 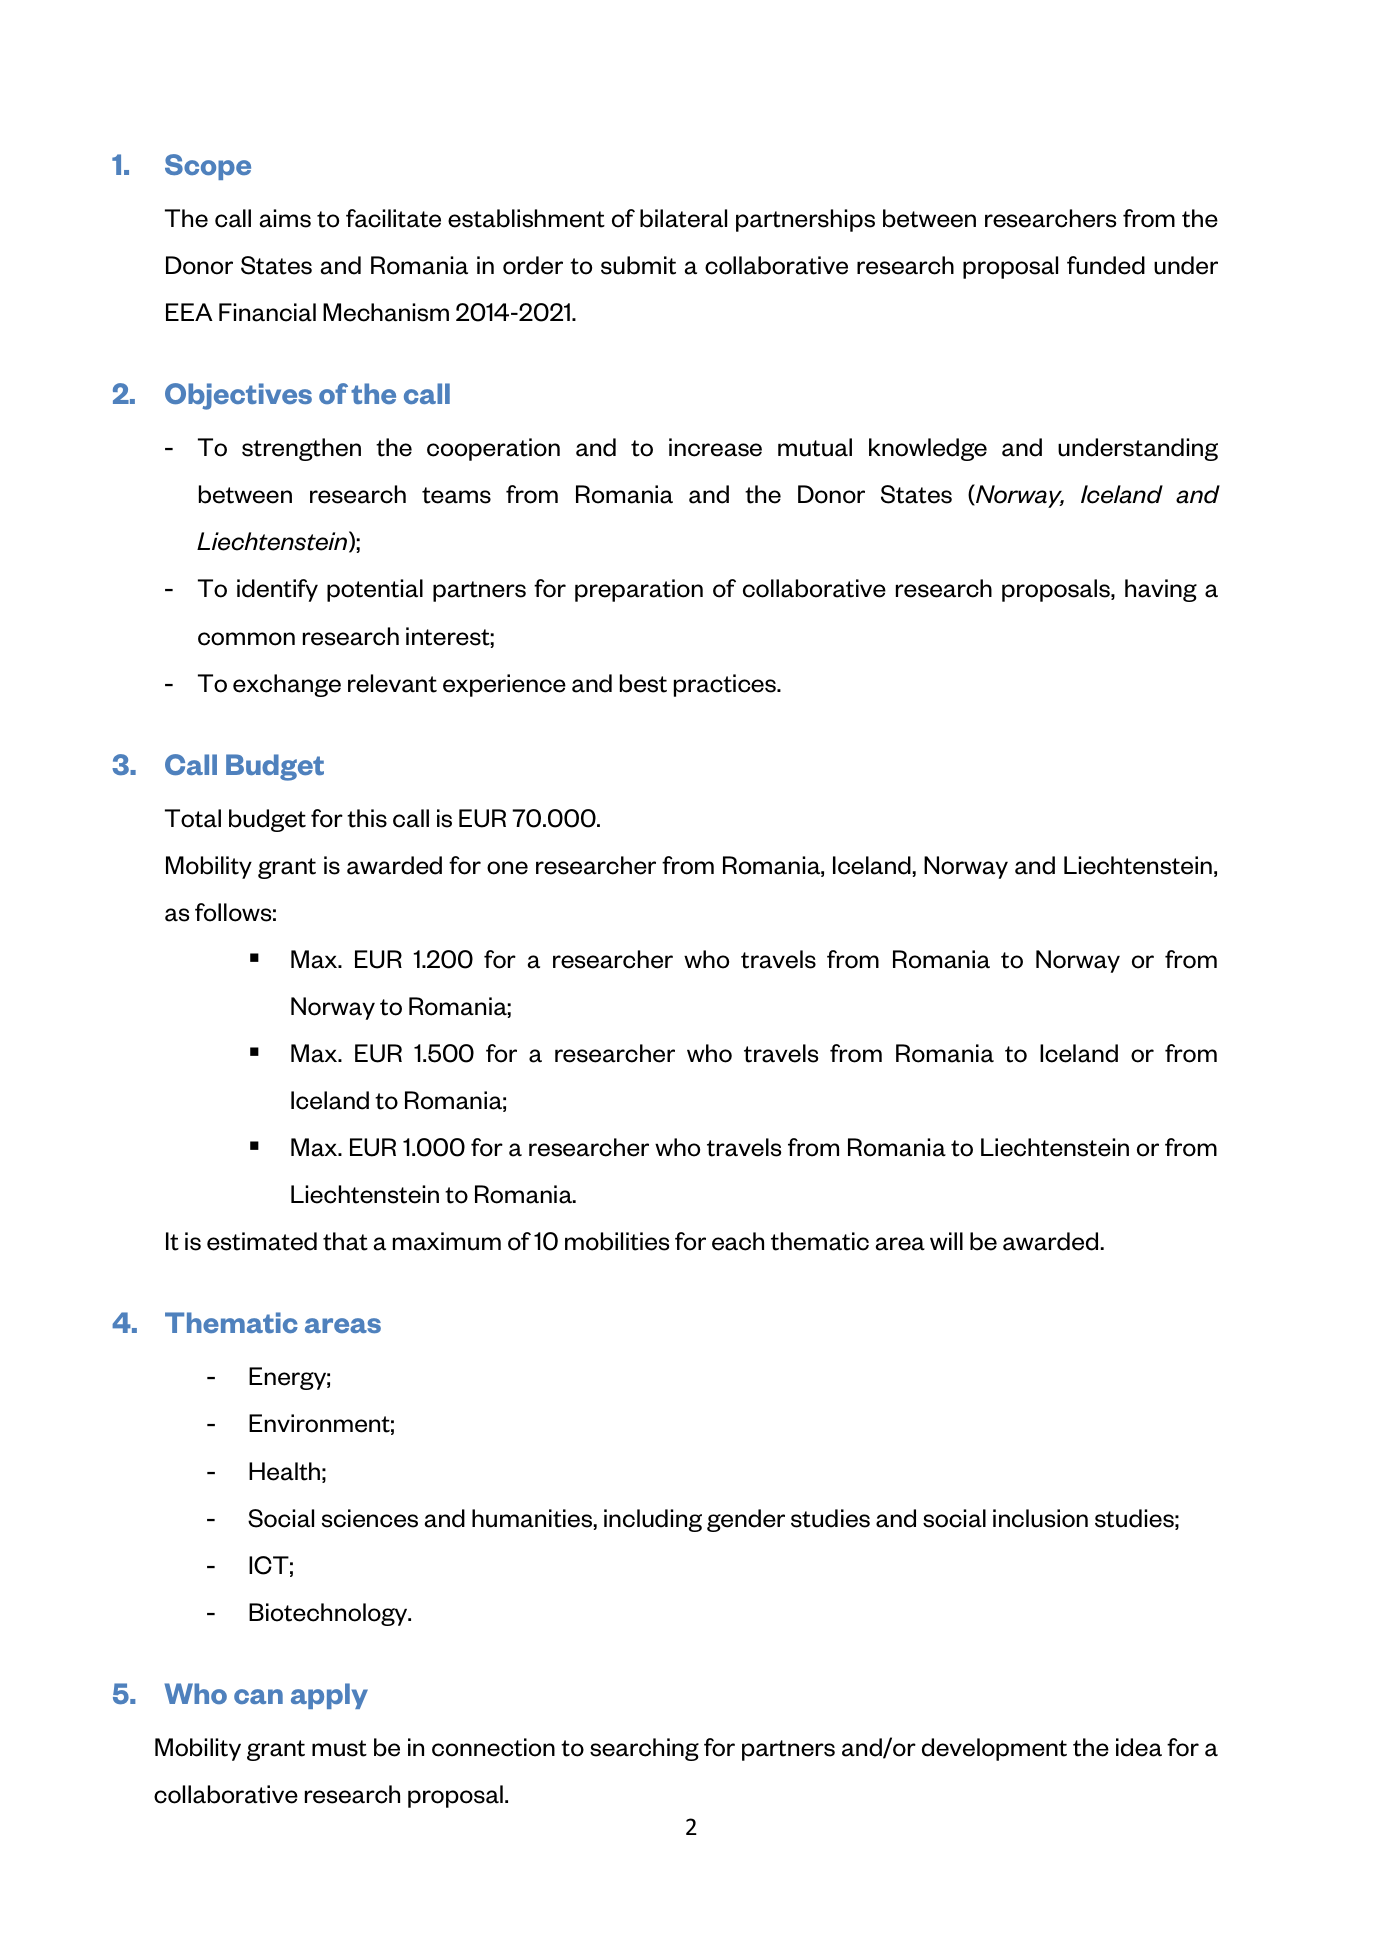 What do you see at coordinates (1040, 1518) in the image?
I see `inclusion` at bounding box center [1040, 1518].
